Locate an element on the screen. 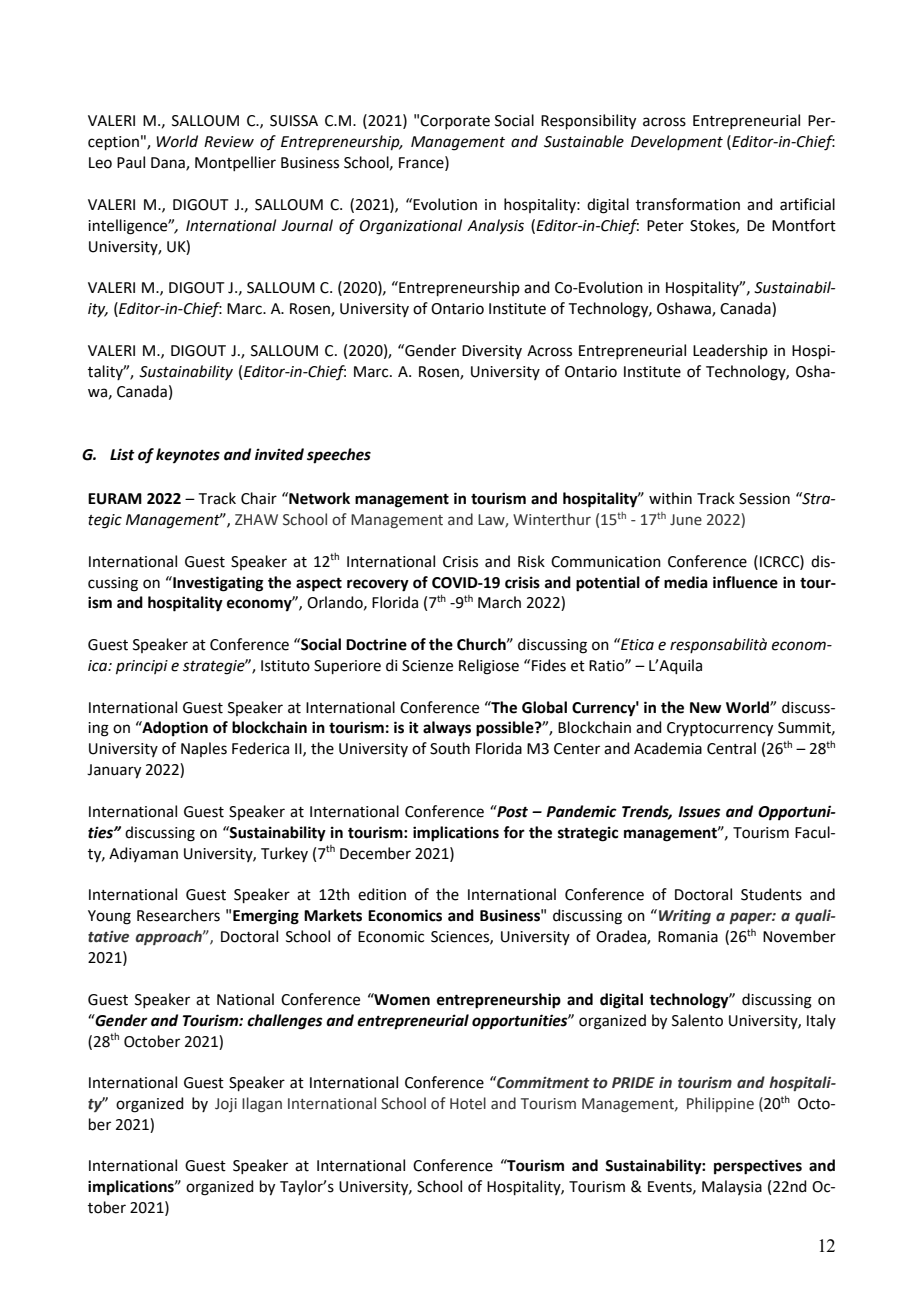  Doctrine is located at coordinates (376, 644).
